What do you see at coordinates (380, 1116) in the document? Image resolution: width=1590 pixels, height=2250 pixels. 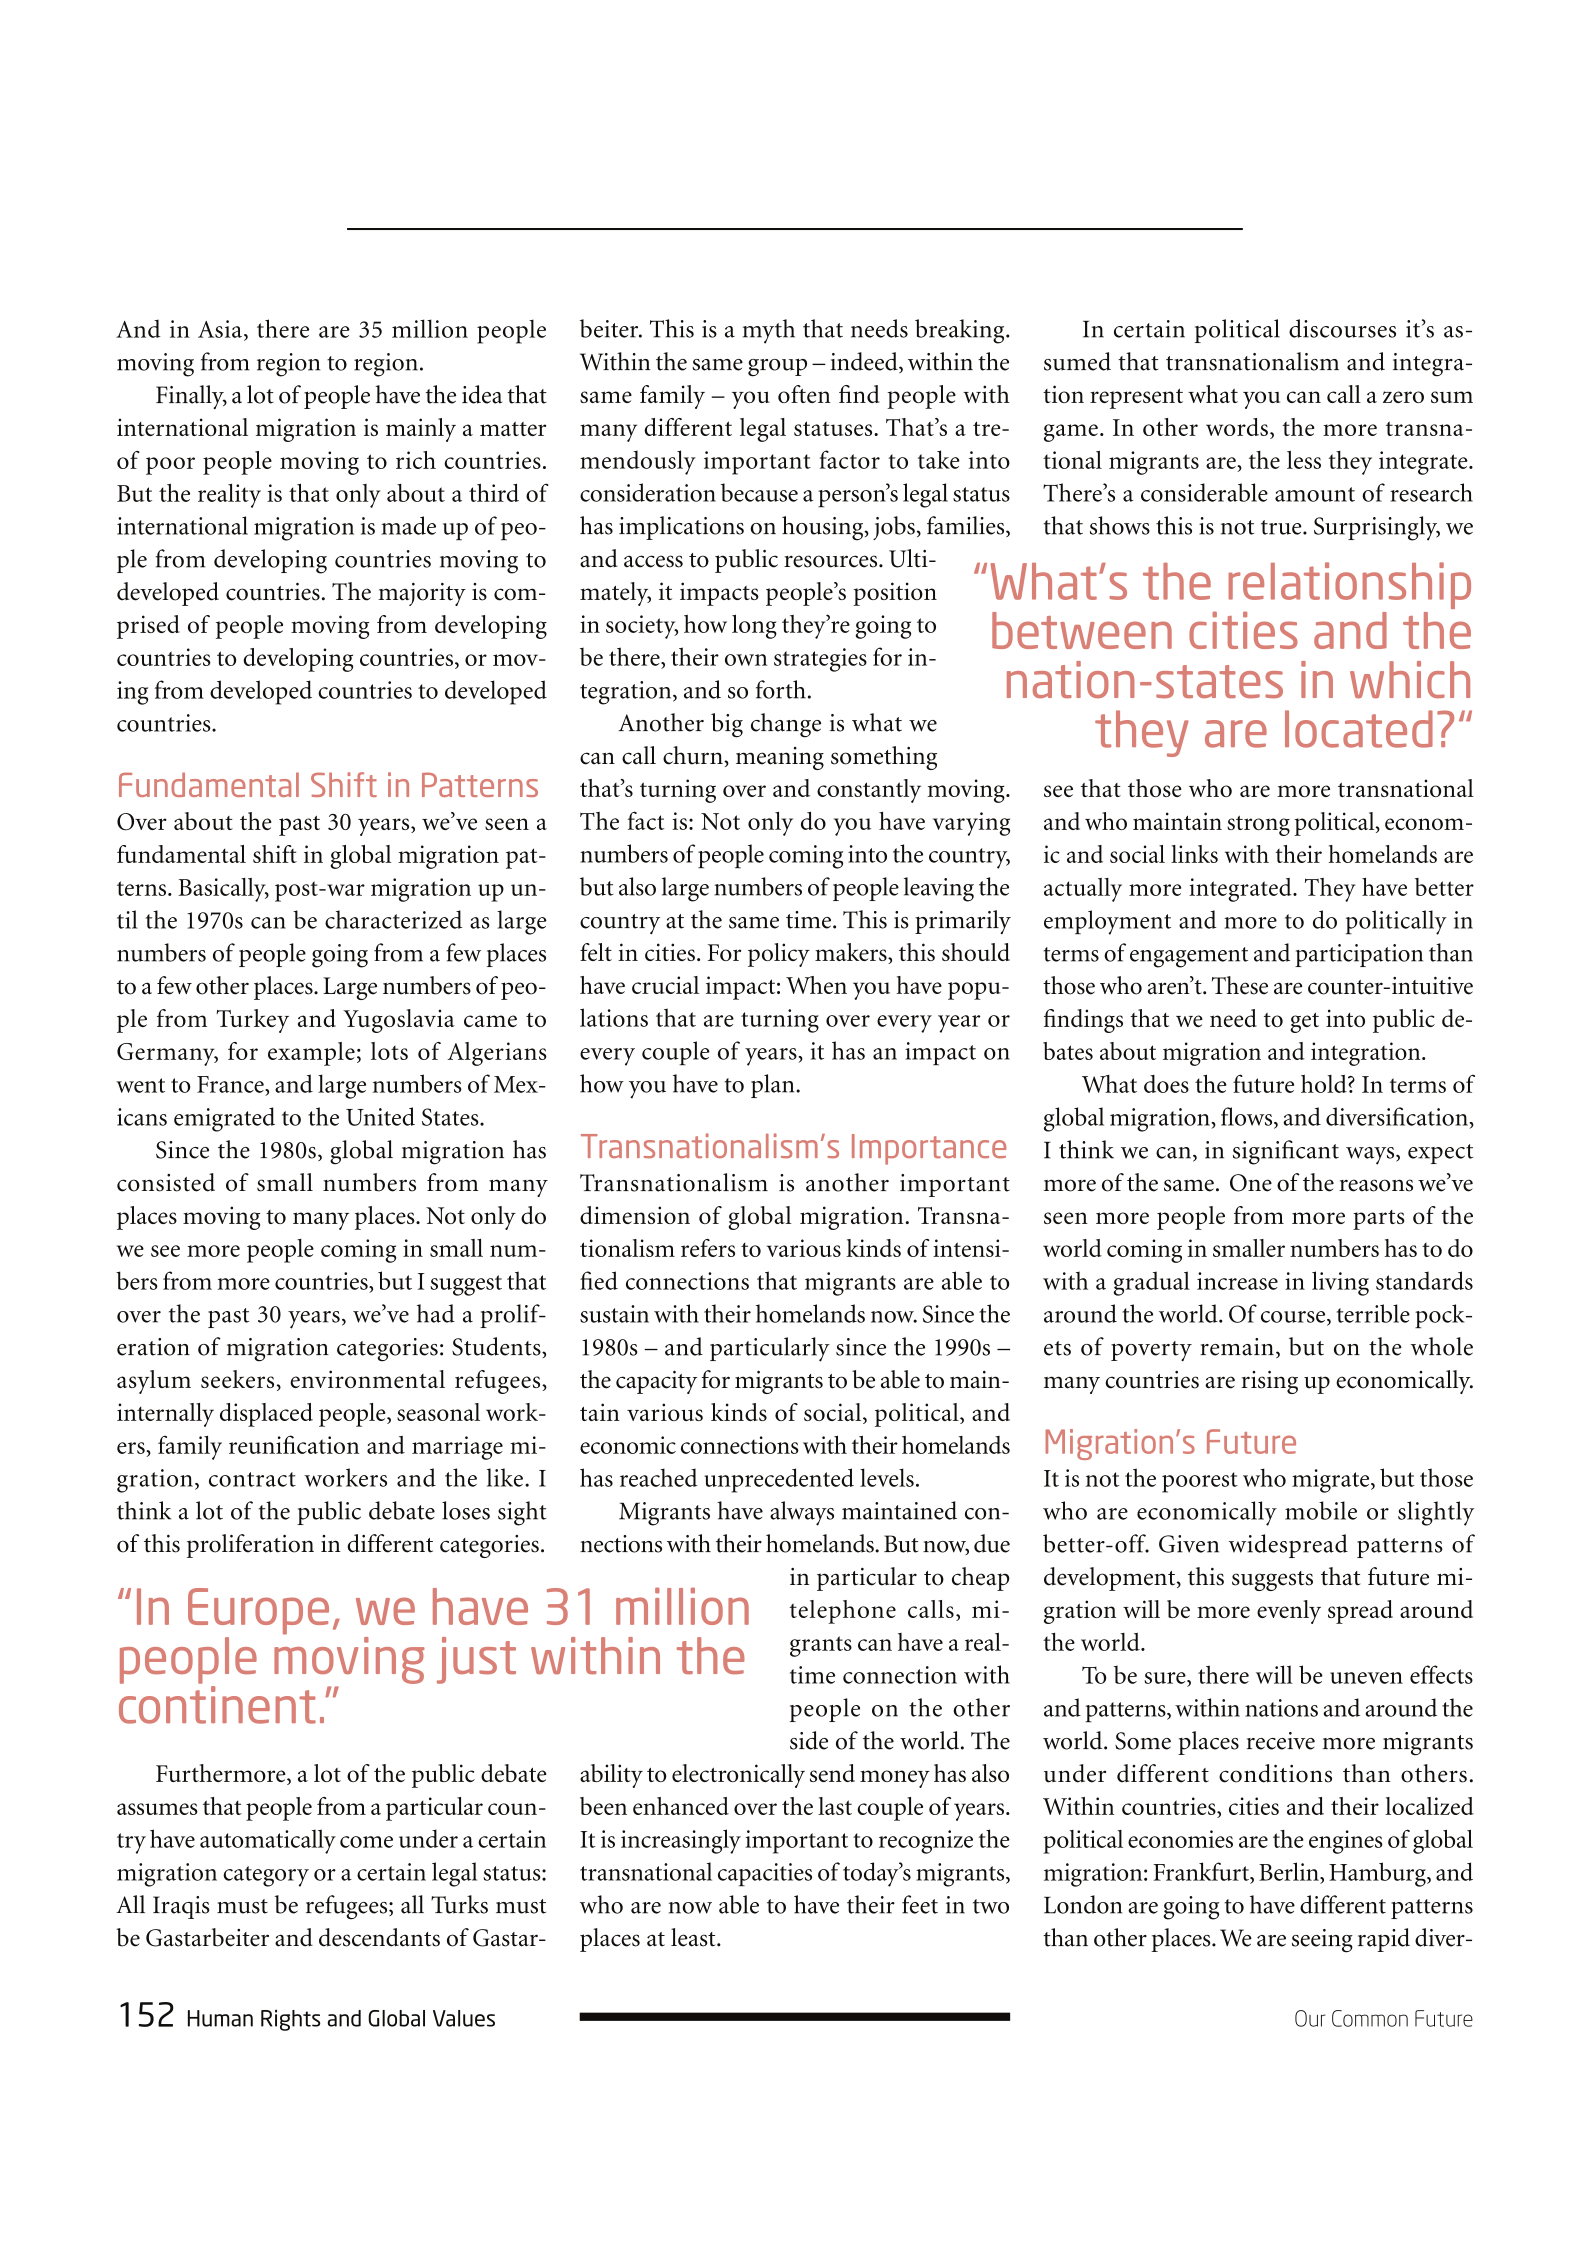 I see `United` at bounding box center [380, 1116].
